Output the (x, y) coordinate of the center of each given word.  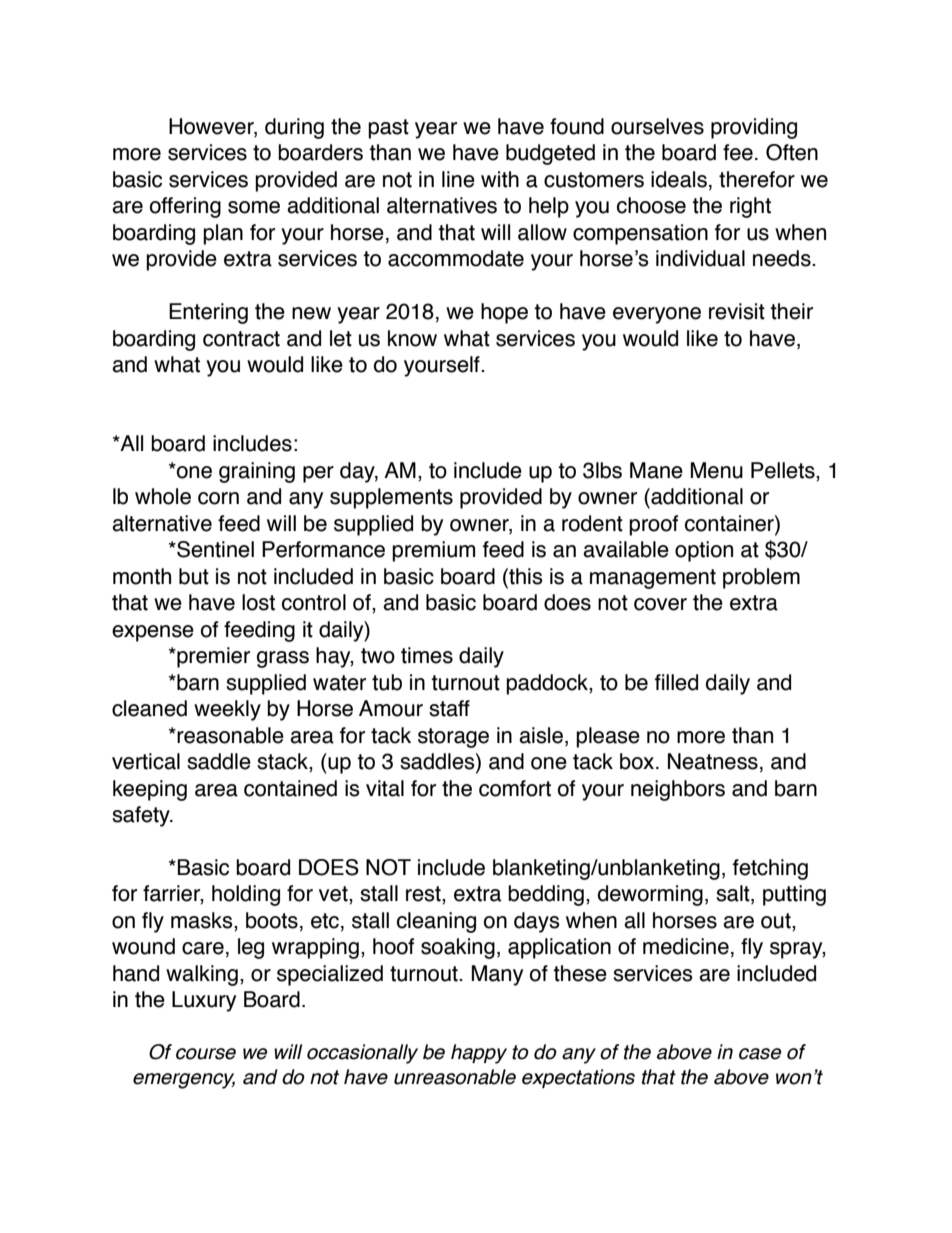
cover (660, 604)
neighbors (678, 790)
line (458, 179)
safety (142, 816)
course (206, 1054)
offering (185, 207)
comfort (515, 788)
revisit (737, 311)
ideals (679, 179)
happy (479, 1054)
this (525, 577)
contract (241, 339)
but (194, 576)
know (412, 338)
